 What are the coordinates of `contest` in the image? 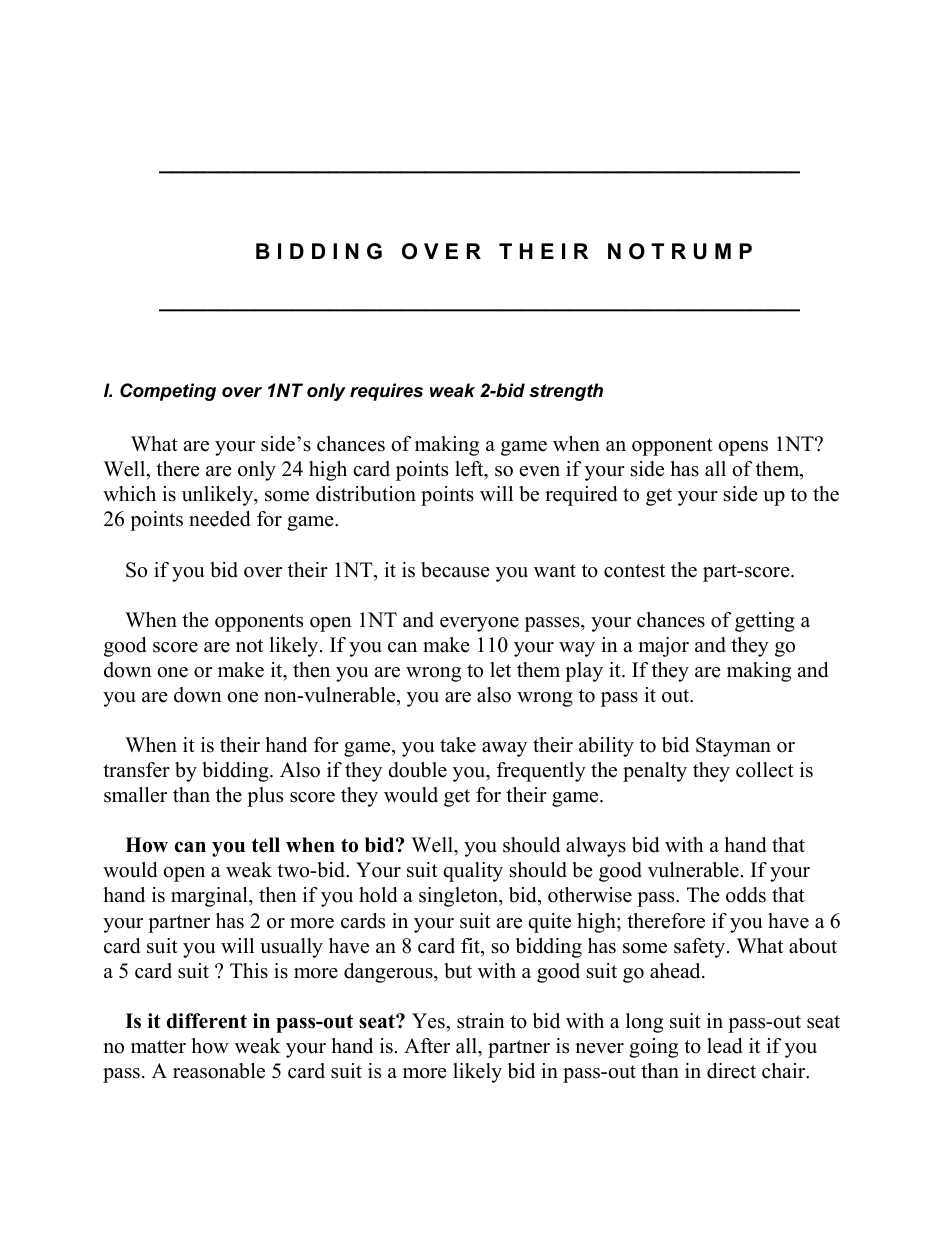 It's located at (634, 571).
